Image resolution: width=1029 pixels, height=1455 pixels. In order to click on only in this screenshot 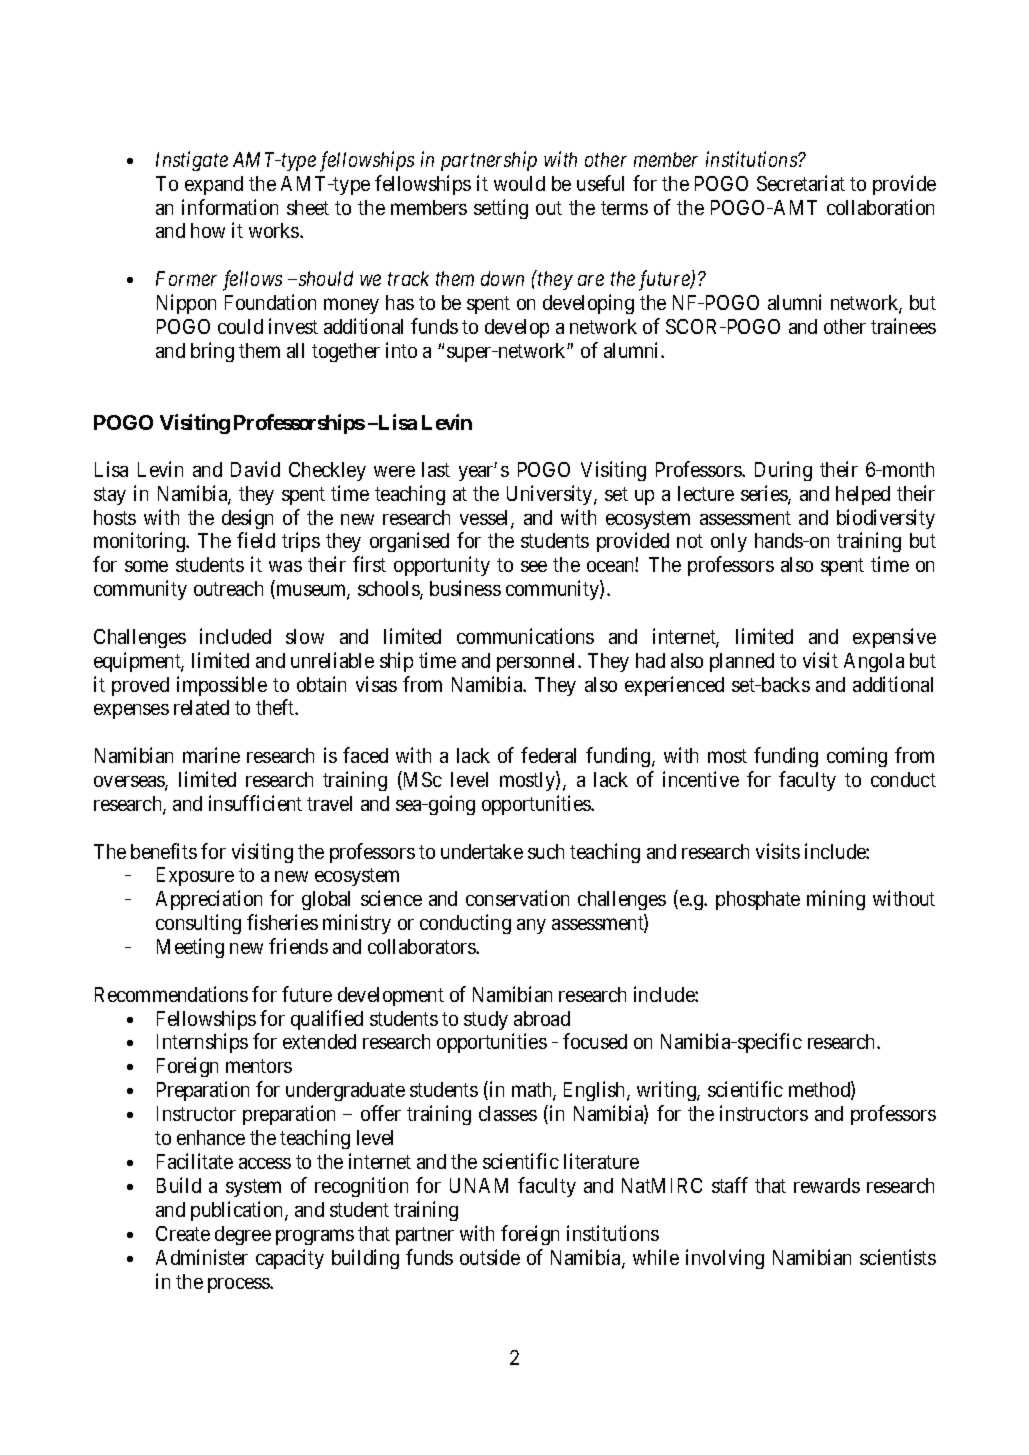, I will do `click(729, 542)`.
